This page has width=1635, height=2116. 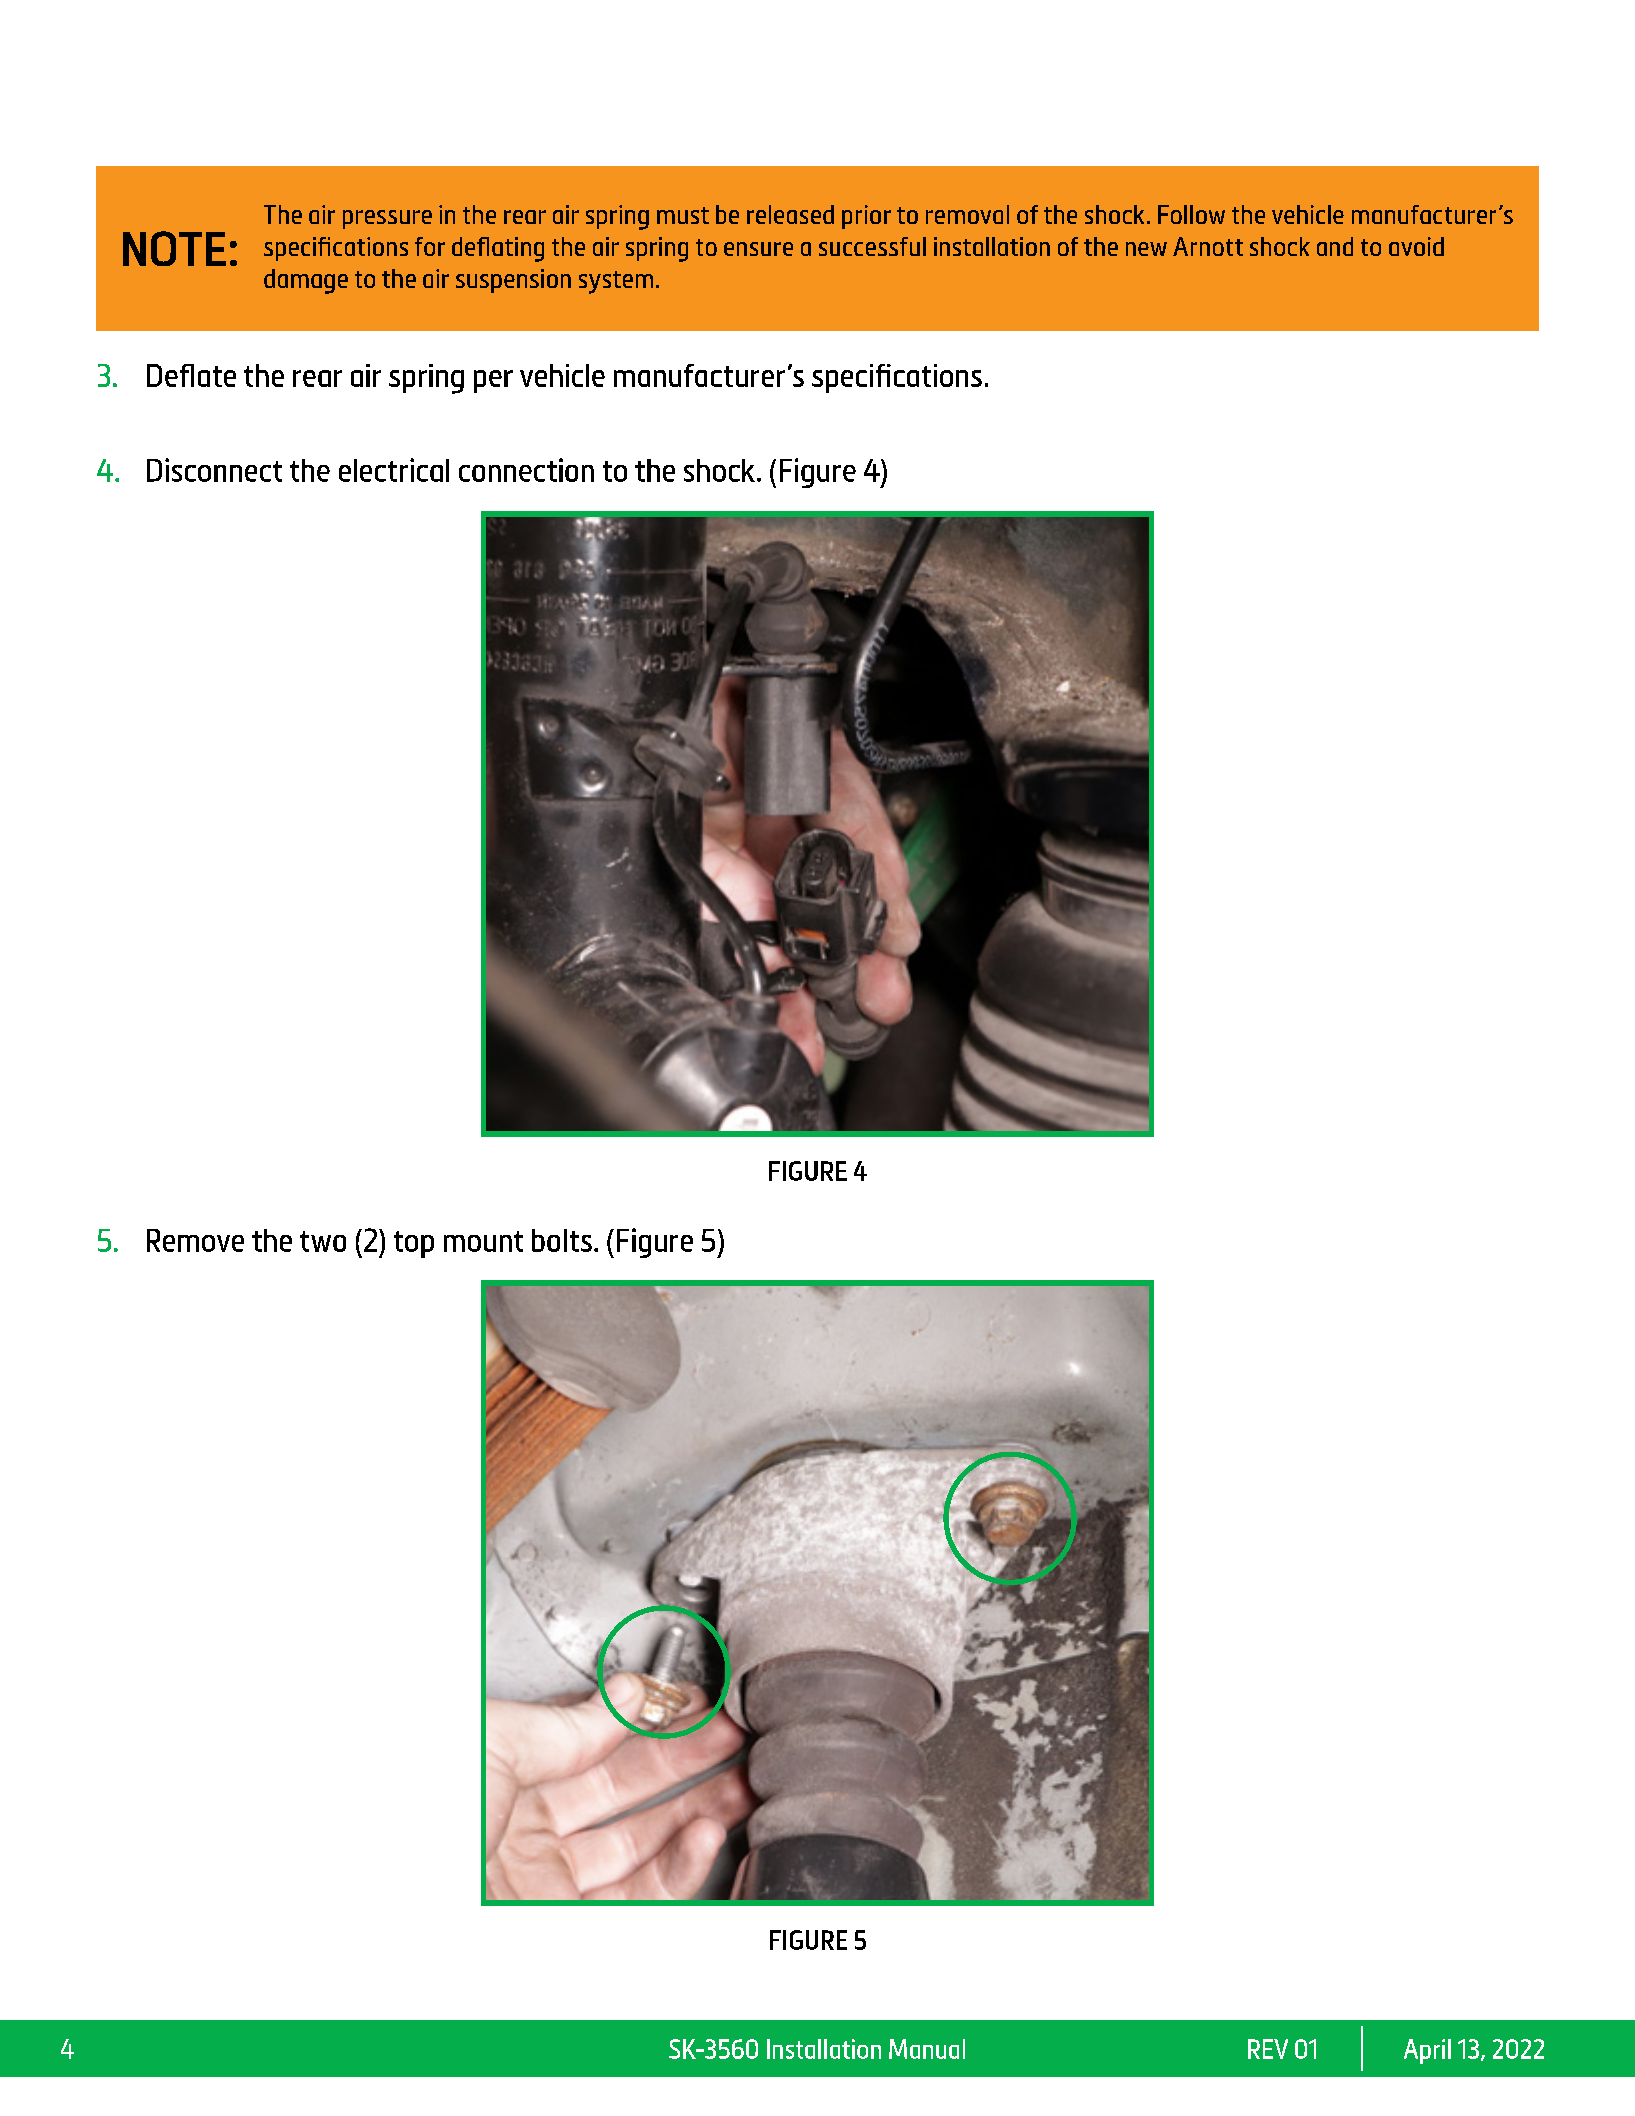 What do you see at coordinates (526, 470) in the page?
I see `connection` at bounding box center [526, 470].
